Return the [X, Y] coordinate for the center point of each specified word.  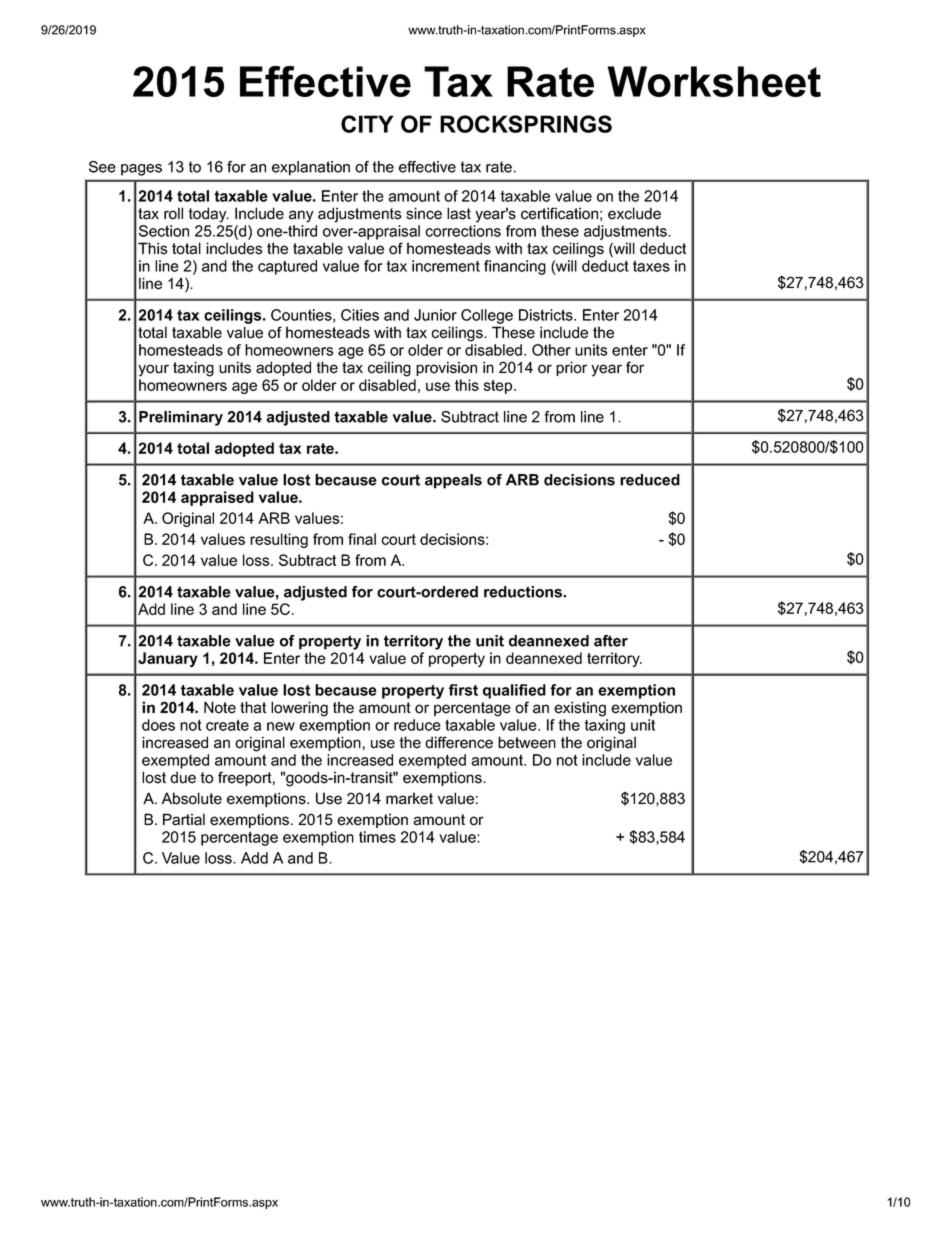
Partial [184, 819]
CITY [367, 124]
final [362, 539]
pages [141, 170]
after [611, 641]
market [409, 798]
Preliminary [181, 418]
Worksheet [714, 81]
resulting [279, 540]
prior [571, 368]
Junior [435, 315]
